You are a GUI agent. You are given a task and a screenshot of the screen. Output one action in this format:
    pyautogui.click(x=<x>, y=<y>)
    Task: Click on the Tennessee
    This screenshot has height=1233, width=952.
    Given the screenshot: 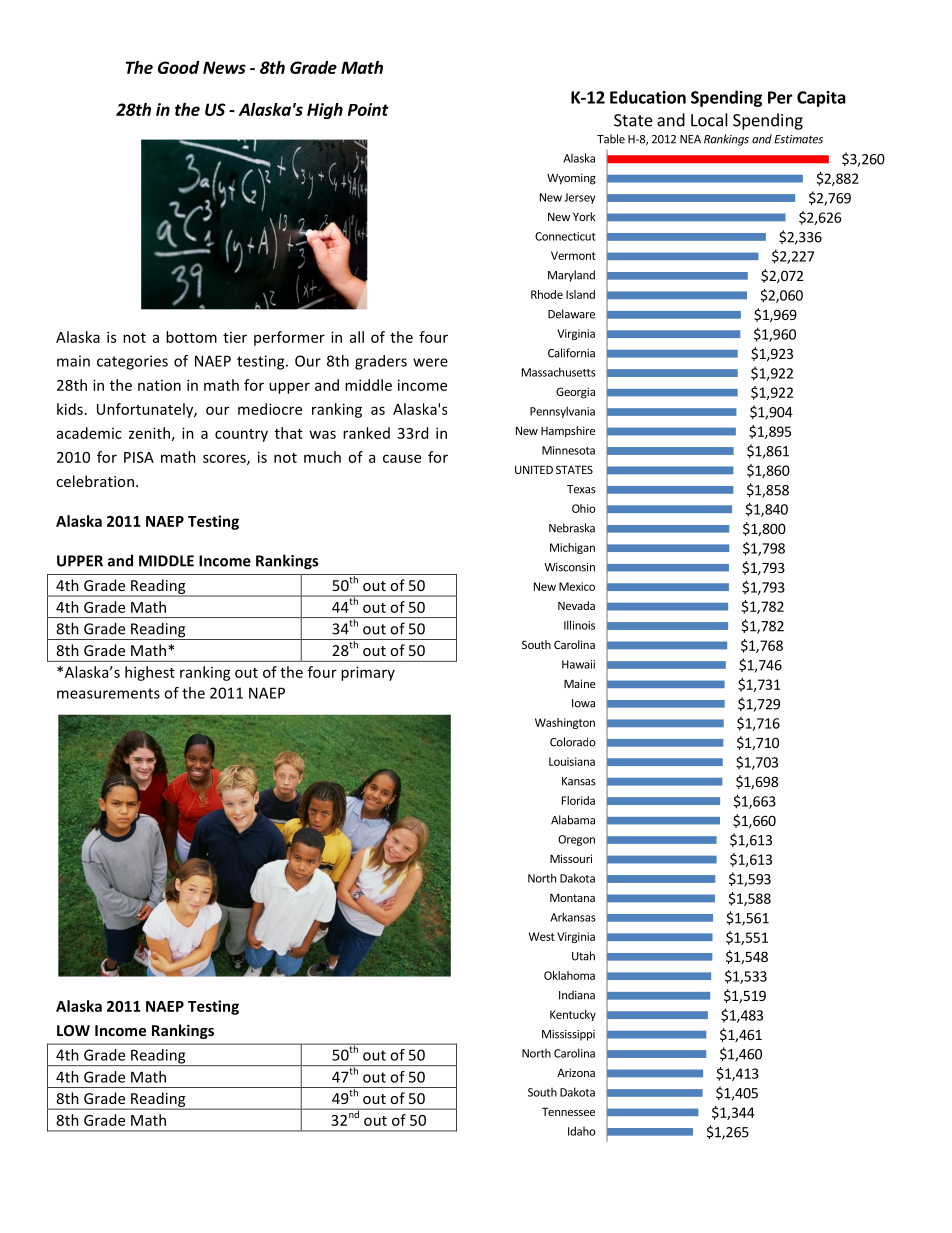 What is the action you would take?
    pyautogui.click(x=568, y=1111)
